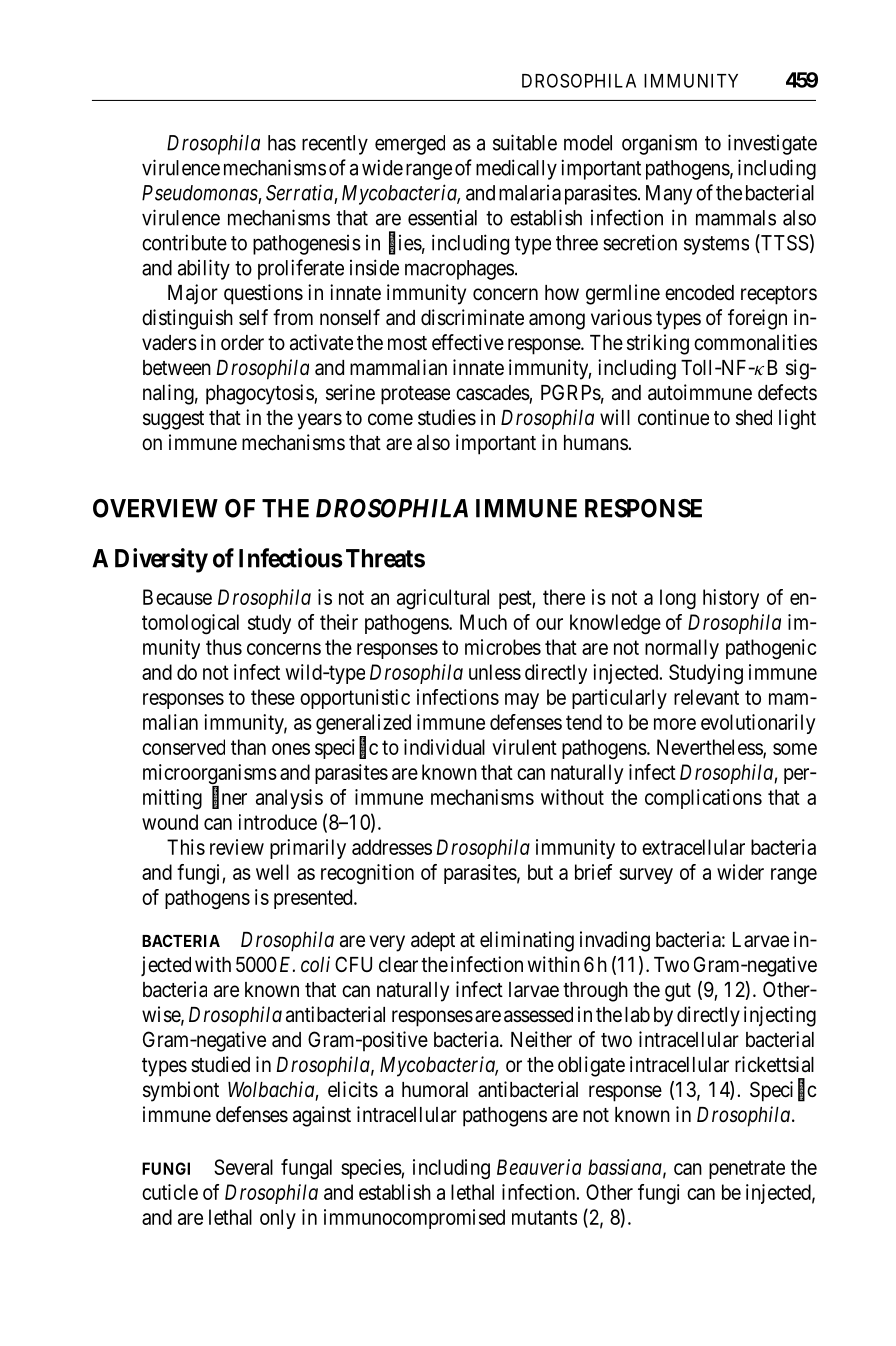 Image resolution: width=896 pixels, height=1346 pixels. Describe the element at coordinates (237, 847) in the document. I see `review` at that location.
